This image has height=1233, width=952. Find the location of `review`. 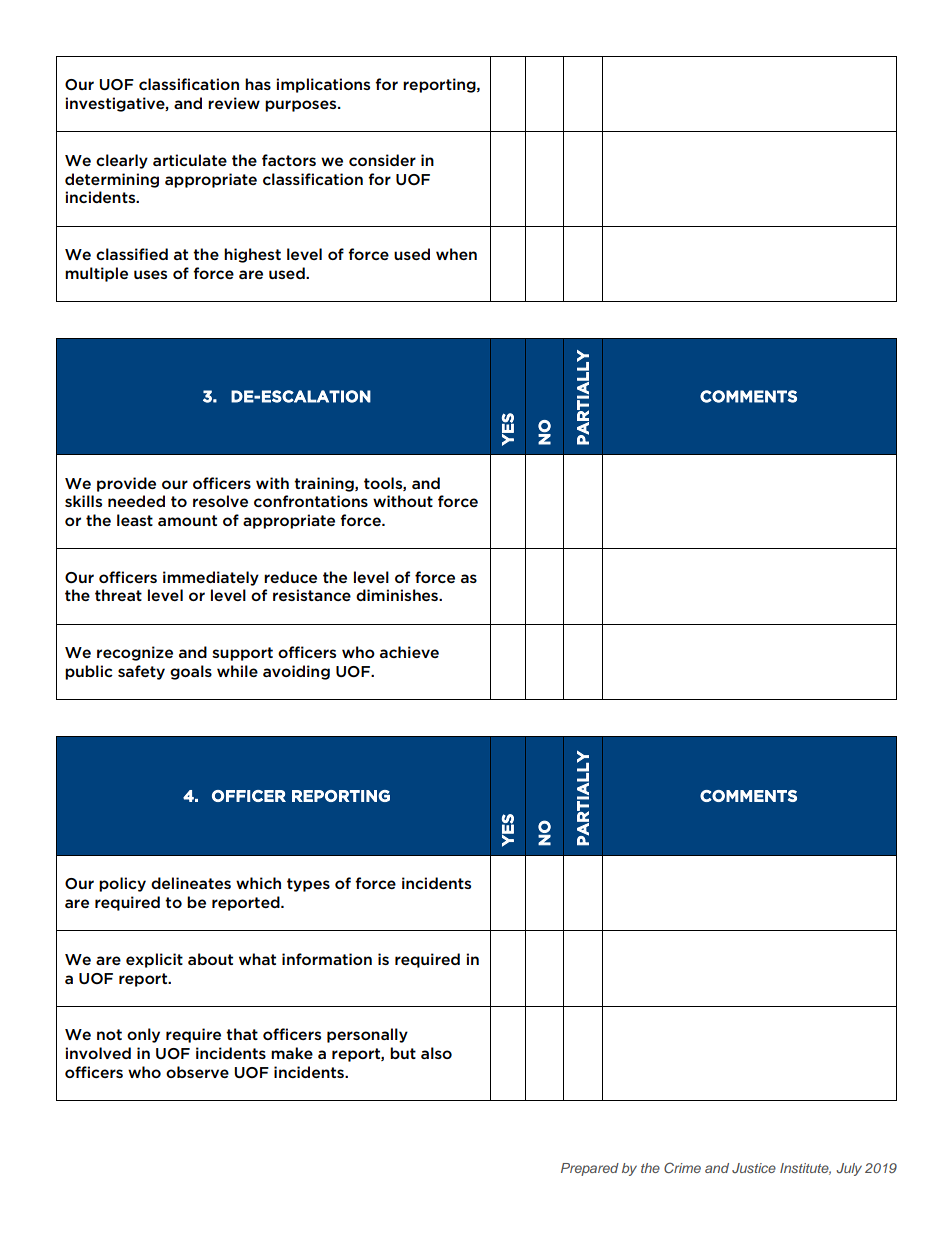

review is located at coordinates (234, 103).
